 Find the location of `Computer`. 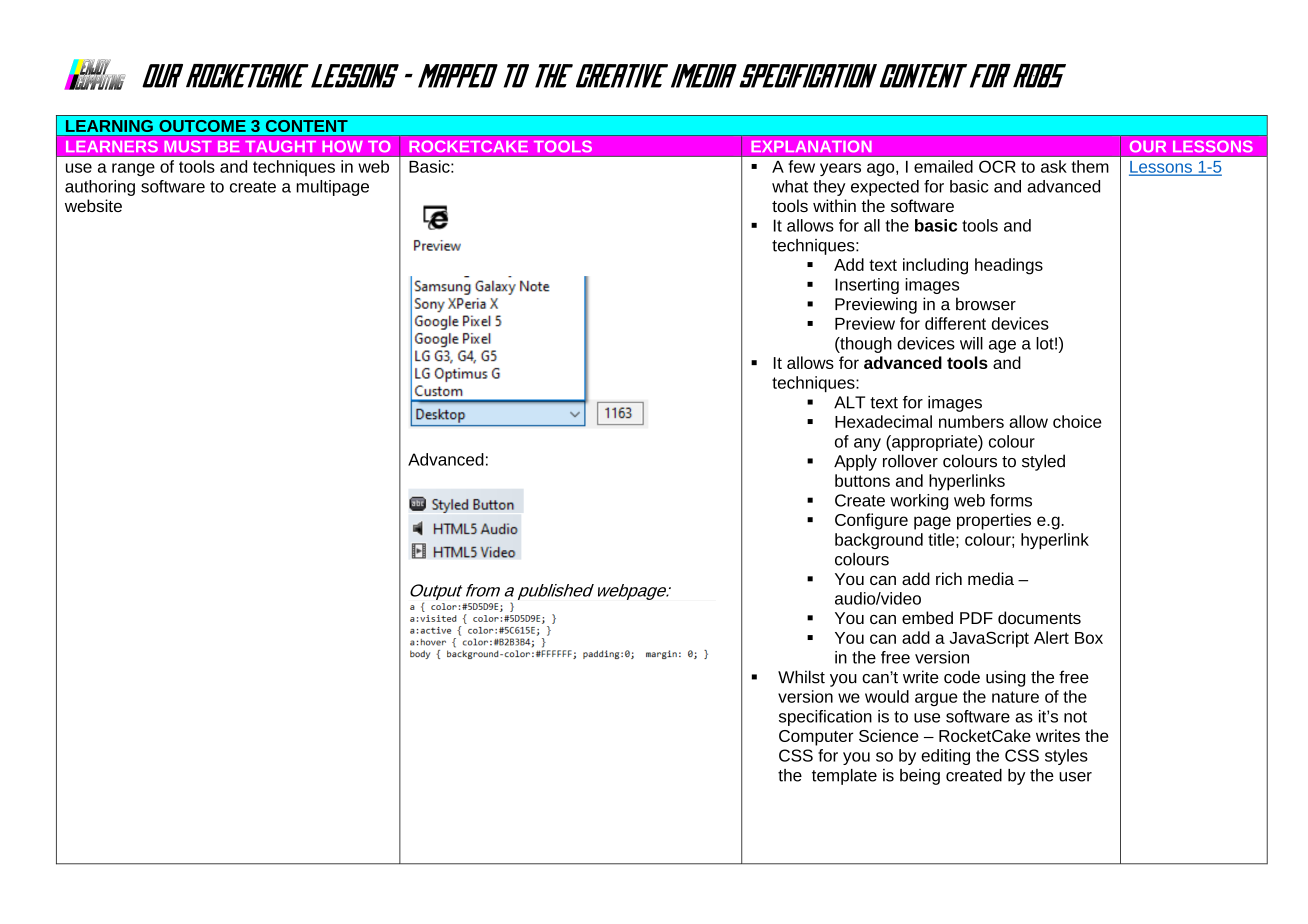

Computer is located at coordinates (816, 738).
